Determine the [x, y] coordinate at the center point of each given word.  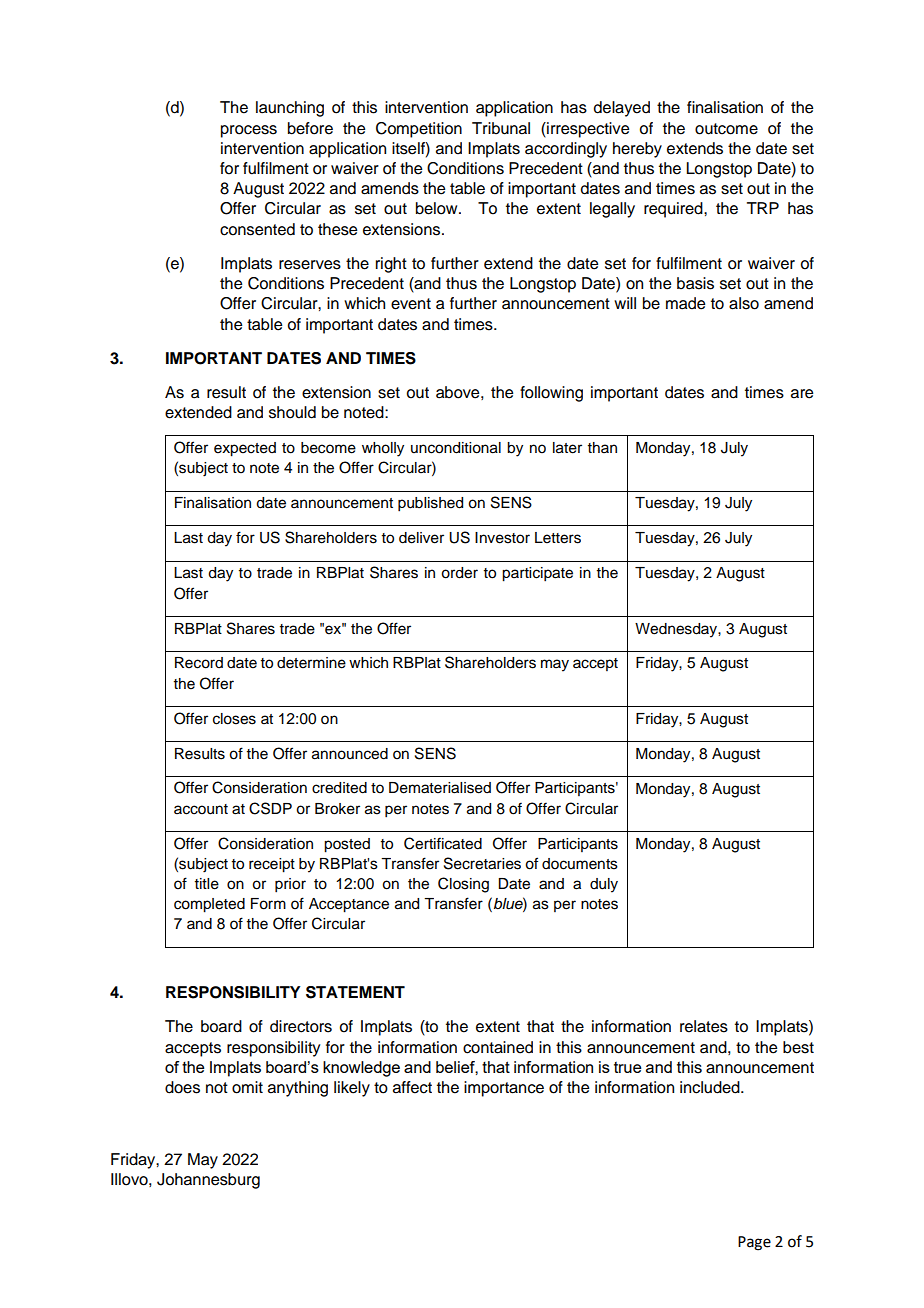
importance [504, 1089]
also [744, 303]
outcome [726, 129]
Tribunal [501, 128]
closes [234, 719]
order [459, 573]
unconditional [456, 448]
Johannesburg [208, 1181]
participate [537, 574]
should [292, 412]
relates [704, 1026]
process [249, 131]
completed [209, 905]
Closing [463, 885]
